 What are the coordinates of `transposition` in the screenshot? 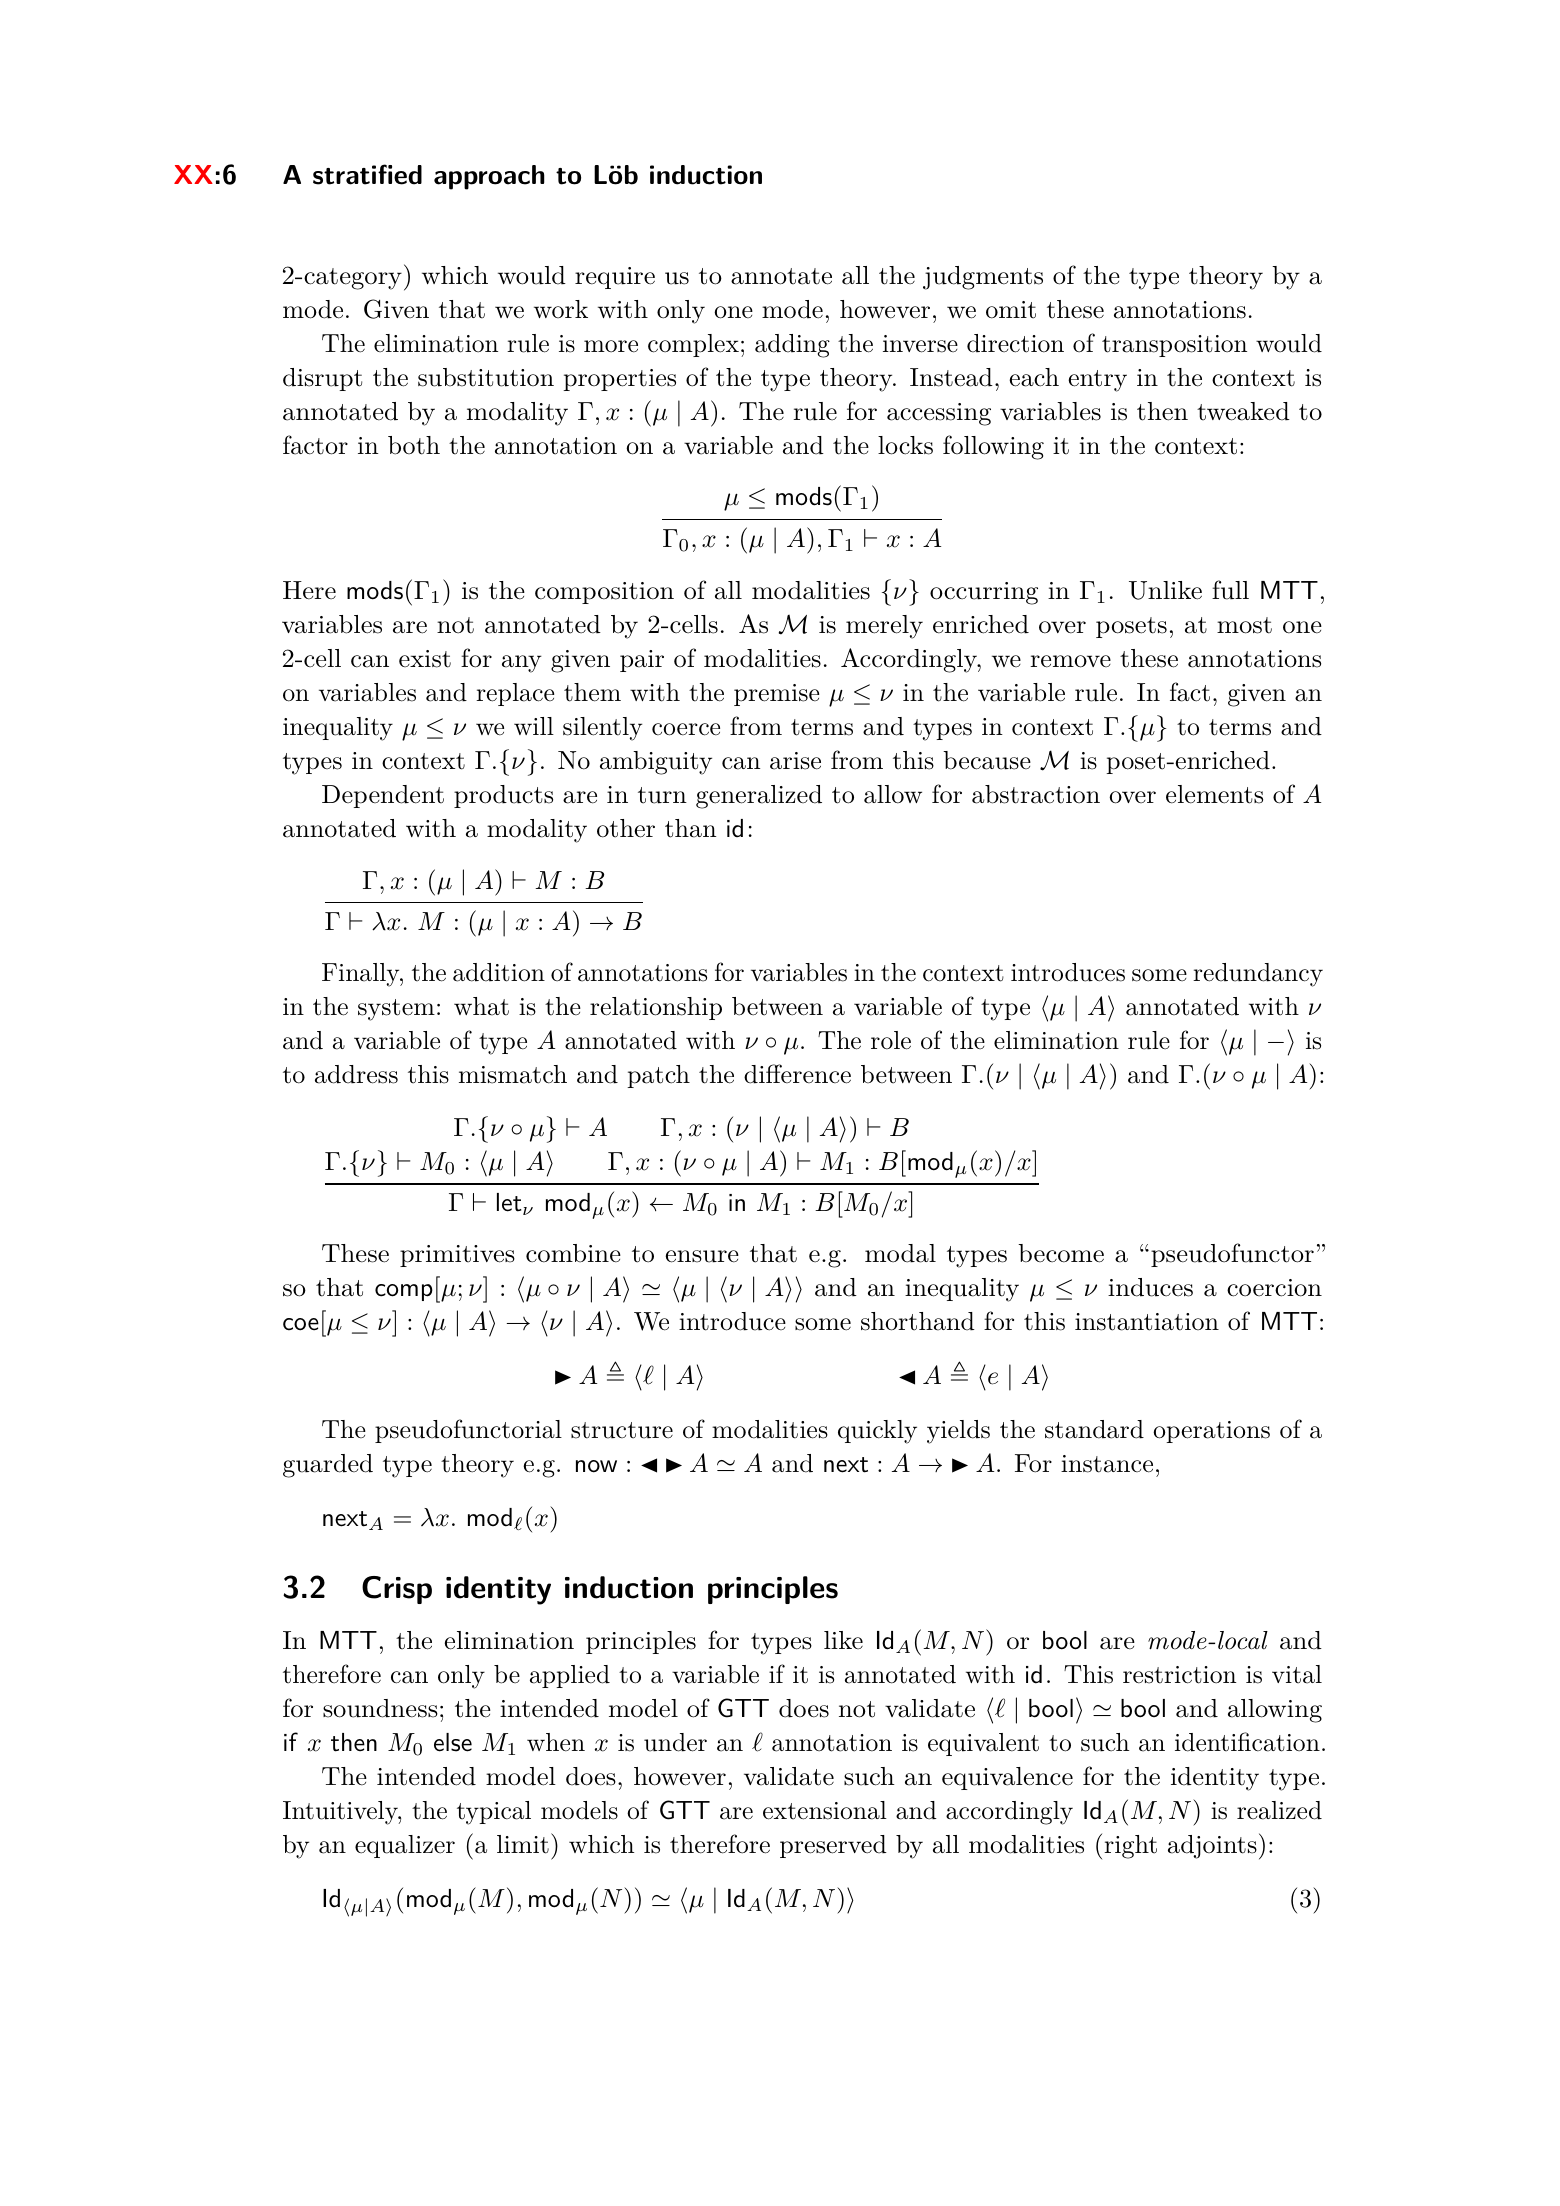 It's located at (1174, 346).
